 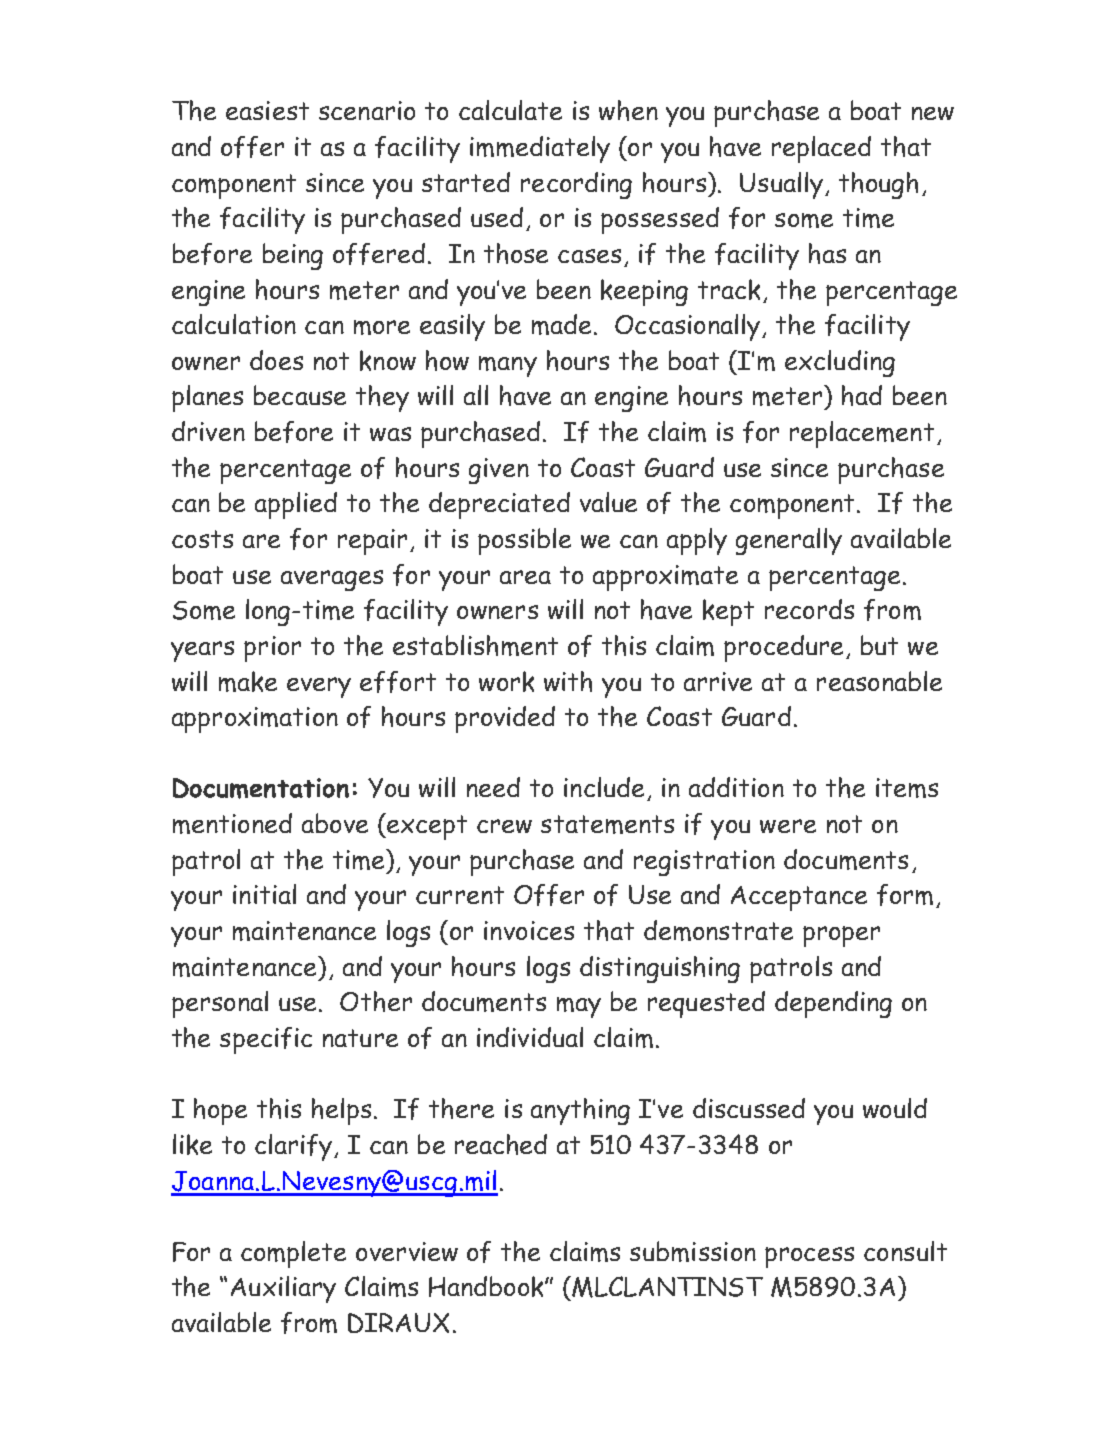 I want to click on complete, so click(x=293, y=1254).
